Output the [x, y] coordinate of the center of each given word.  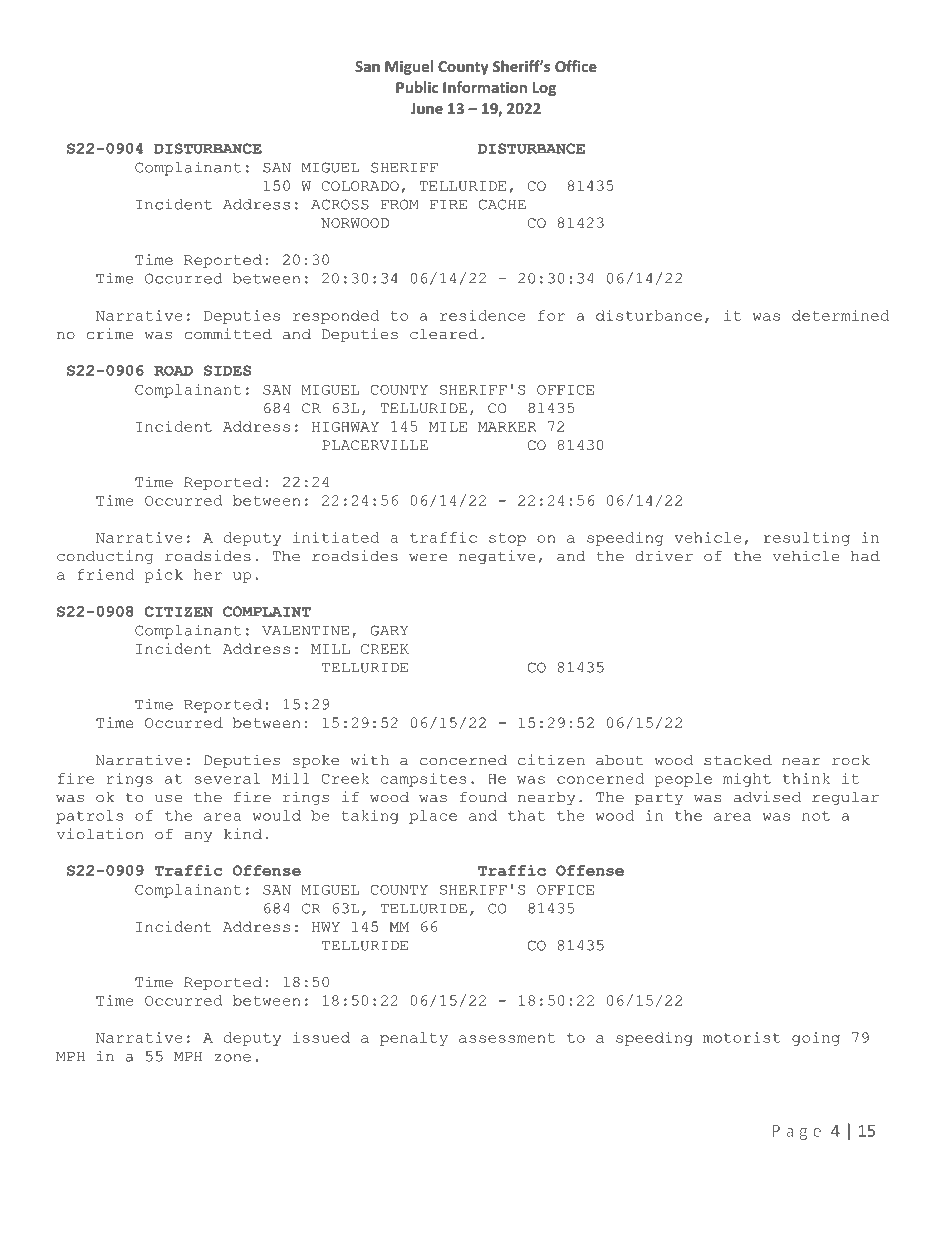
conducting [105, 557]
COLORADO [360, 186]
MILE [448, 427]
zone [233, 1058]
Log [544, 89]
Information [485, 87]
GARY [389, 630]
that [526, 815]
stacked [738, 760]
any [198, 837]
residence [483, 315]
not [816, 816]
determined [840, 315]
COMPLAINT [267, 611]
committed [228, 334]
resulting [807, 539]
